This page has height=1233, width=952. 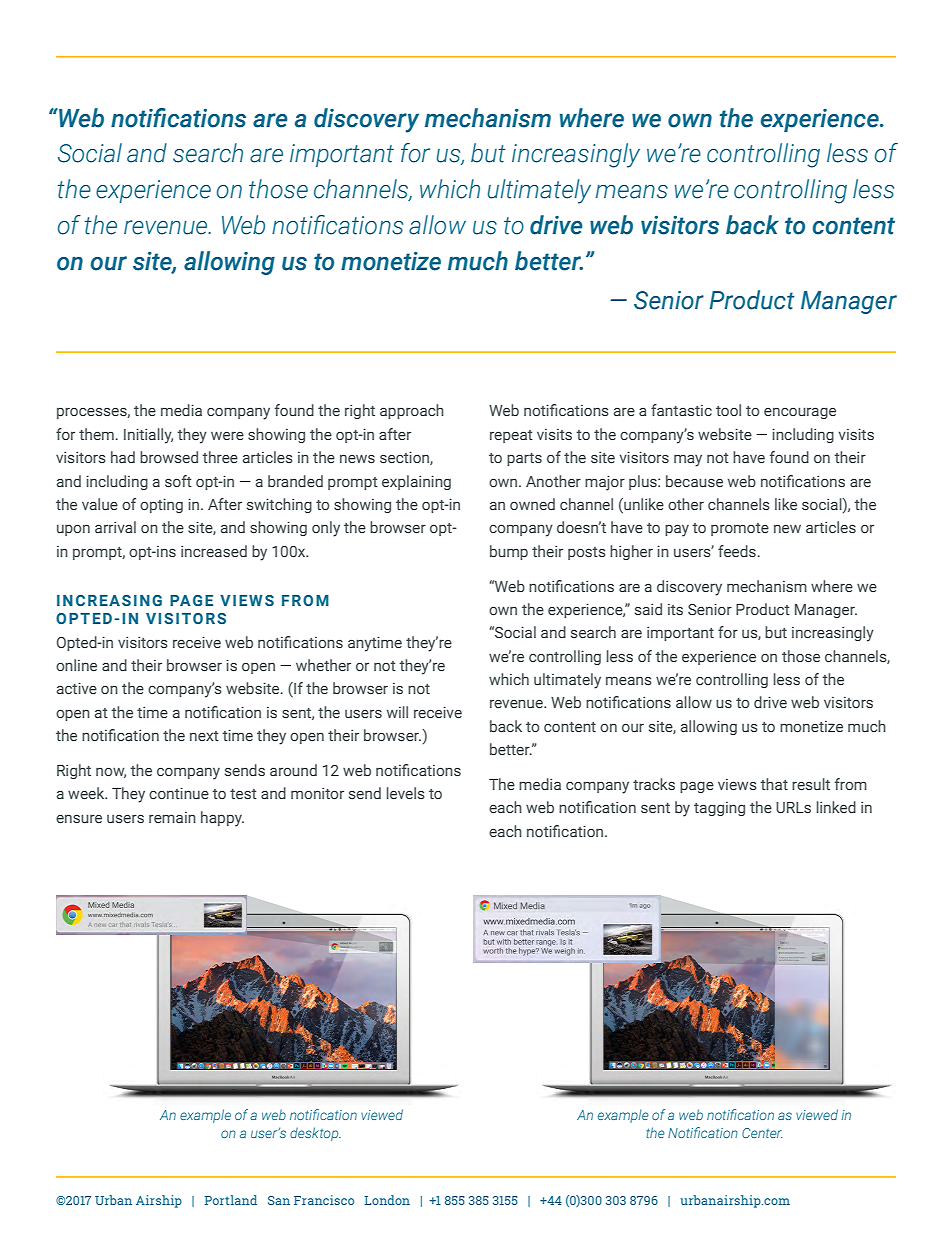 I want to click on tagging, so click(x=719, y=809).
